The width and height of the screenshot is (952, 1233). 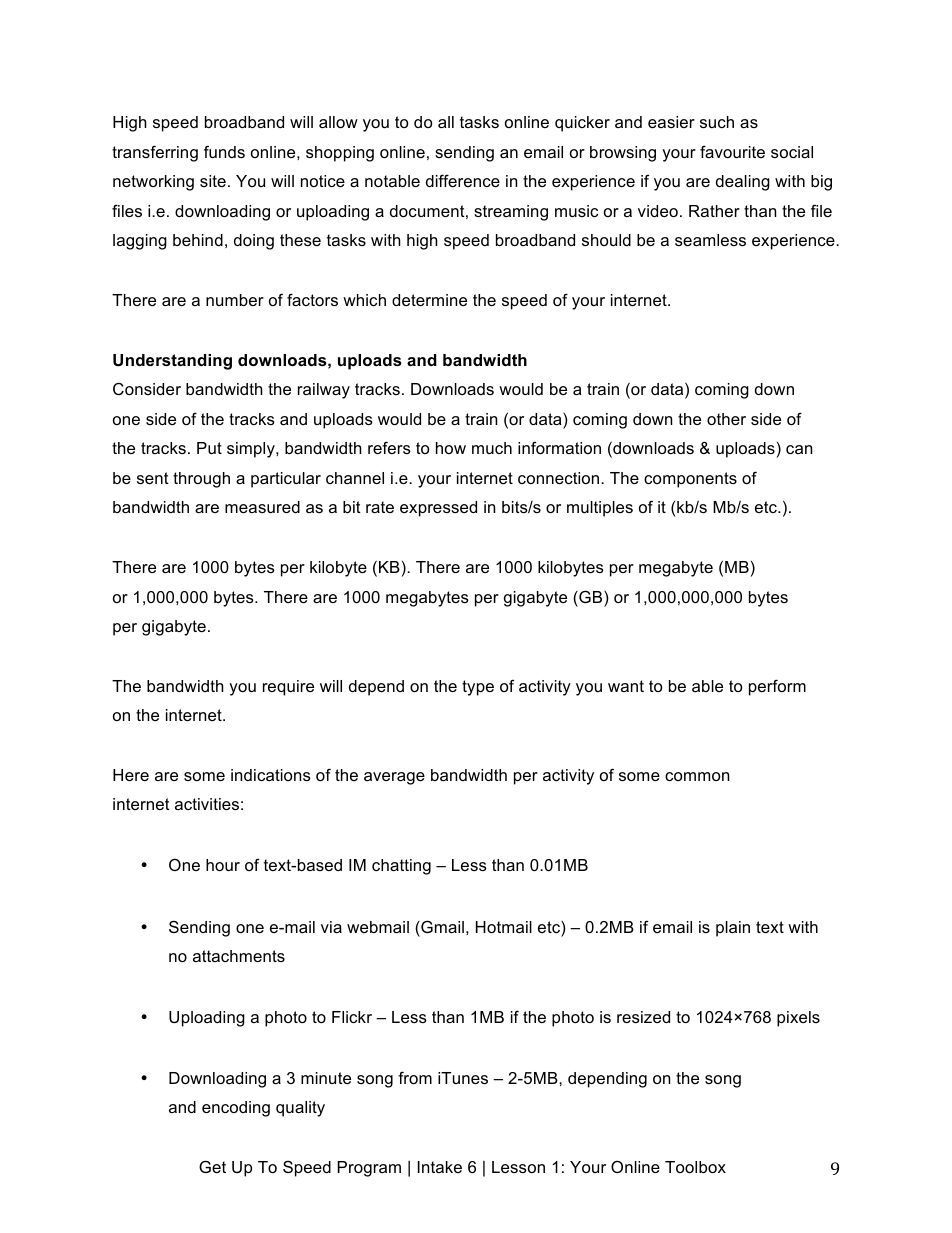 I want to click on favourite, so click(x=732, y=151).
